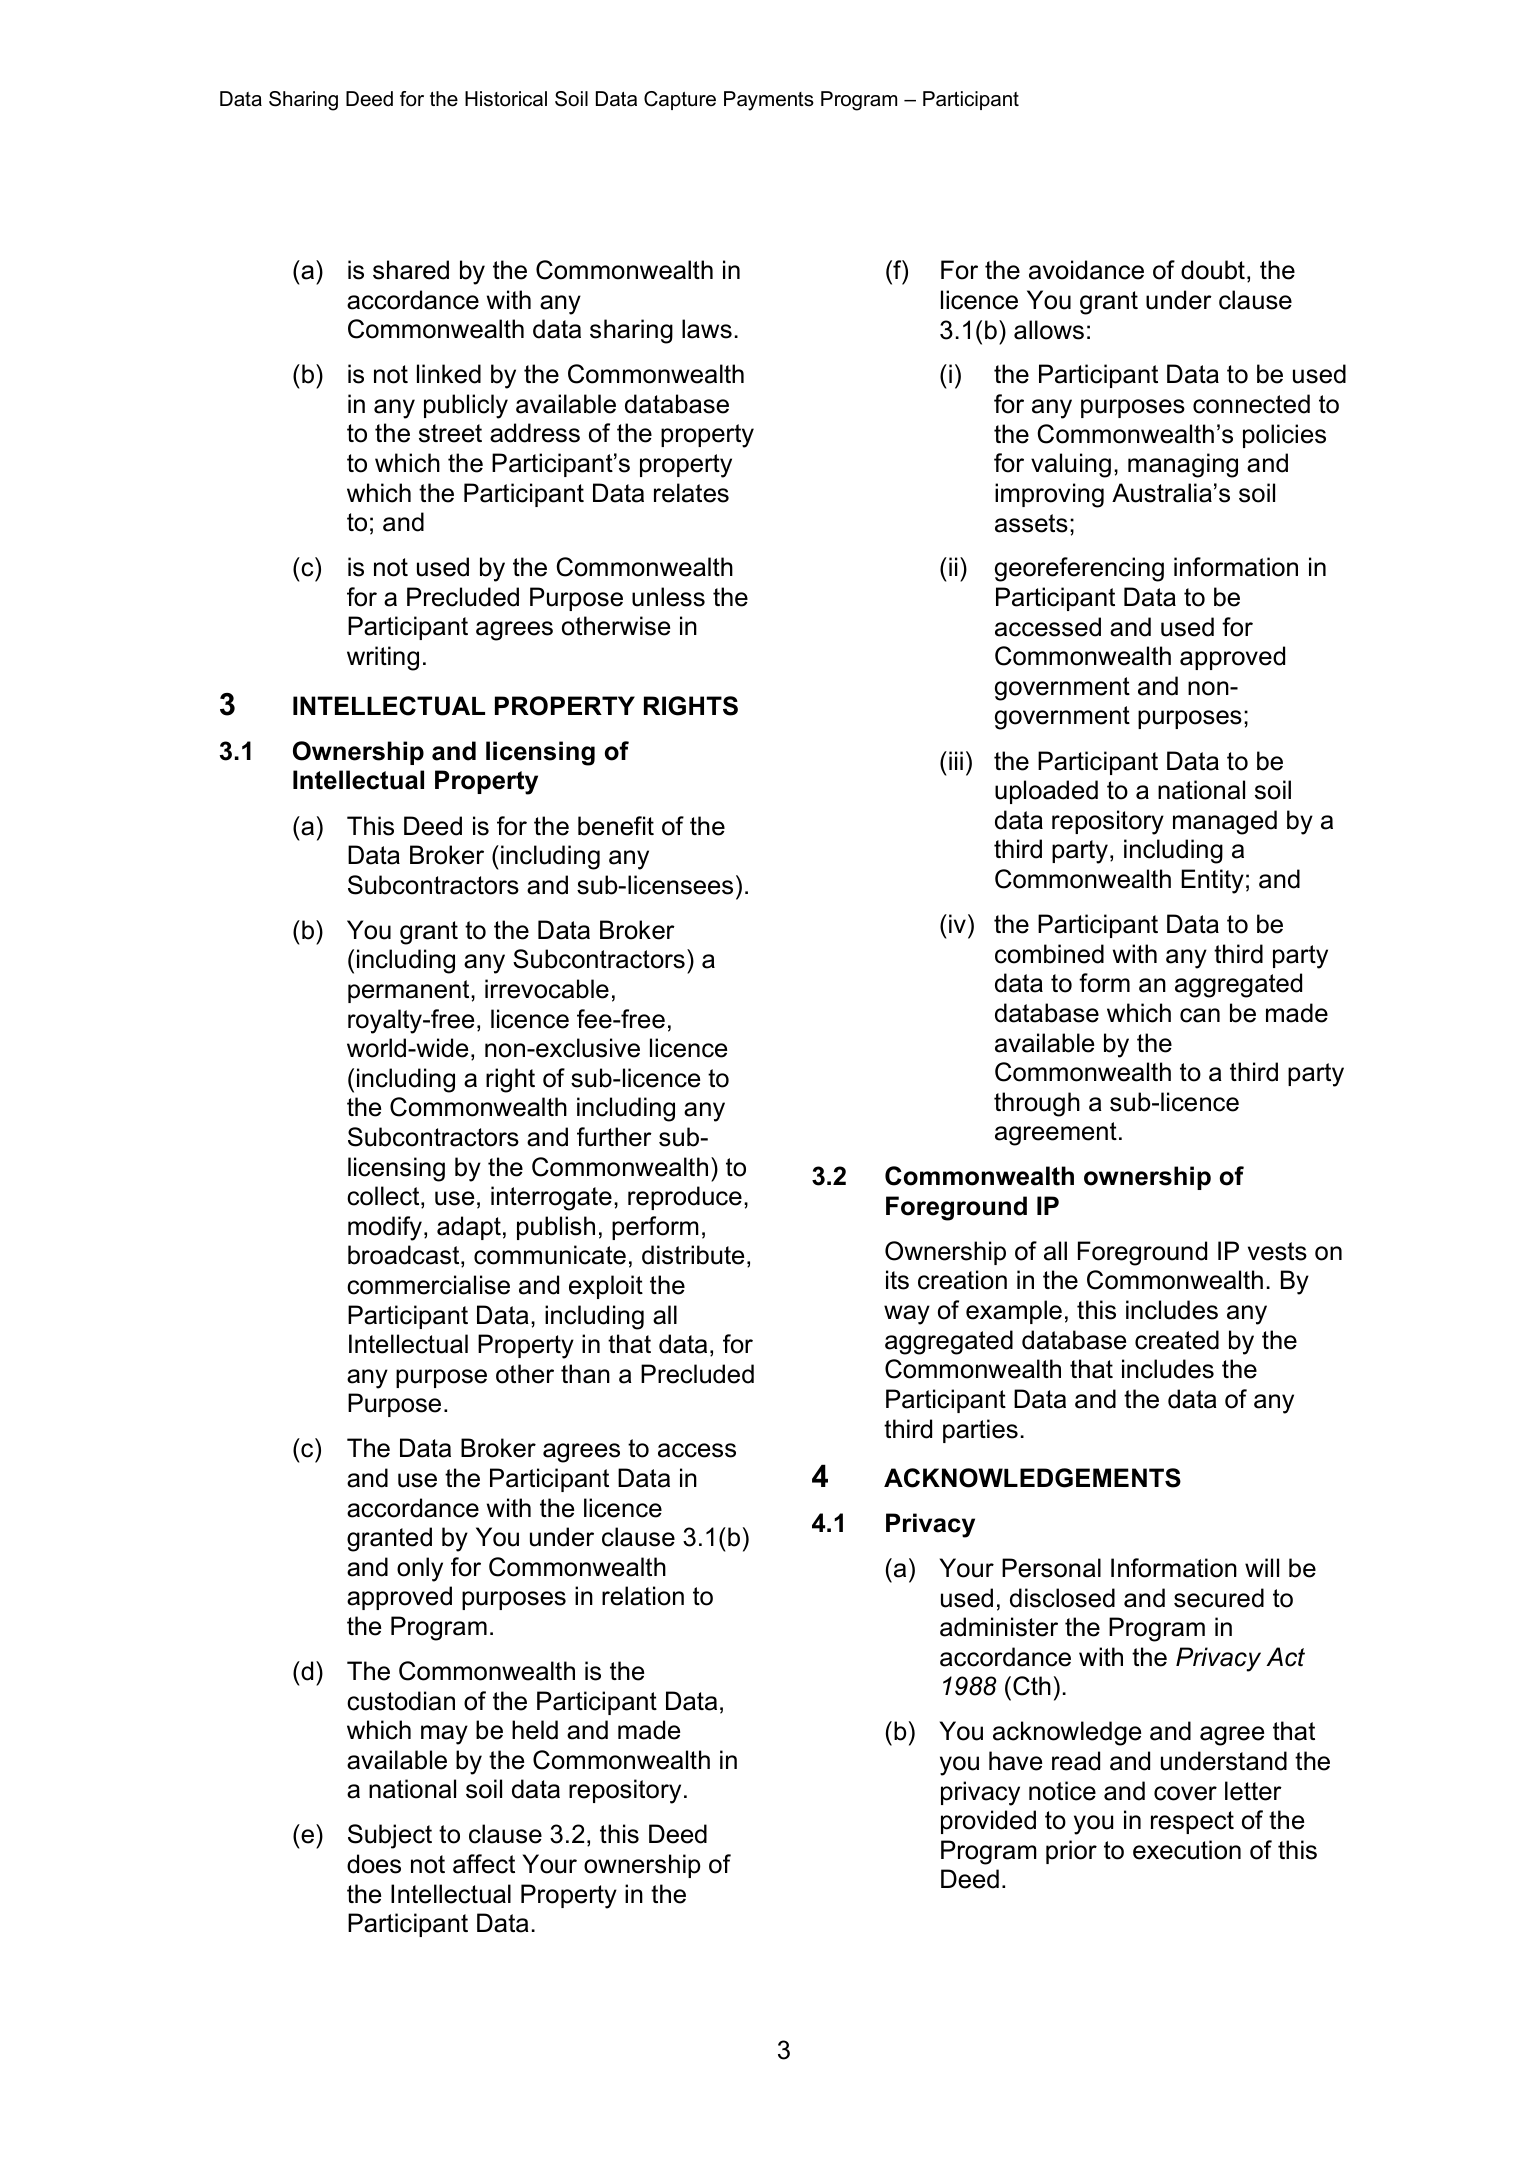 This page has width=1532, height=2167. What do you see at coordinates (769, 101) in the page?
I see `Payments` at bounding box center [769, 101].
